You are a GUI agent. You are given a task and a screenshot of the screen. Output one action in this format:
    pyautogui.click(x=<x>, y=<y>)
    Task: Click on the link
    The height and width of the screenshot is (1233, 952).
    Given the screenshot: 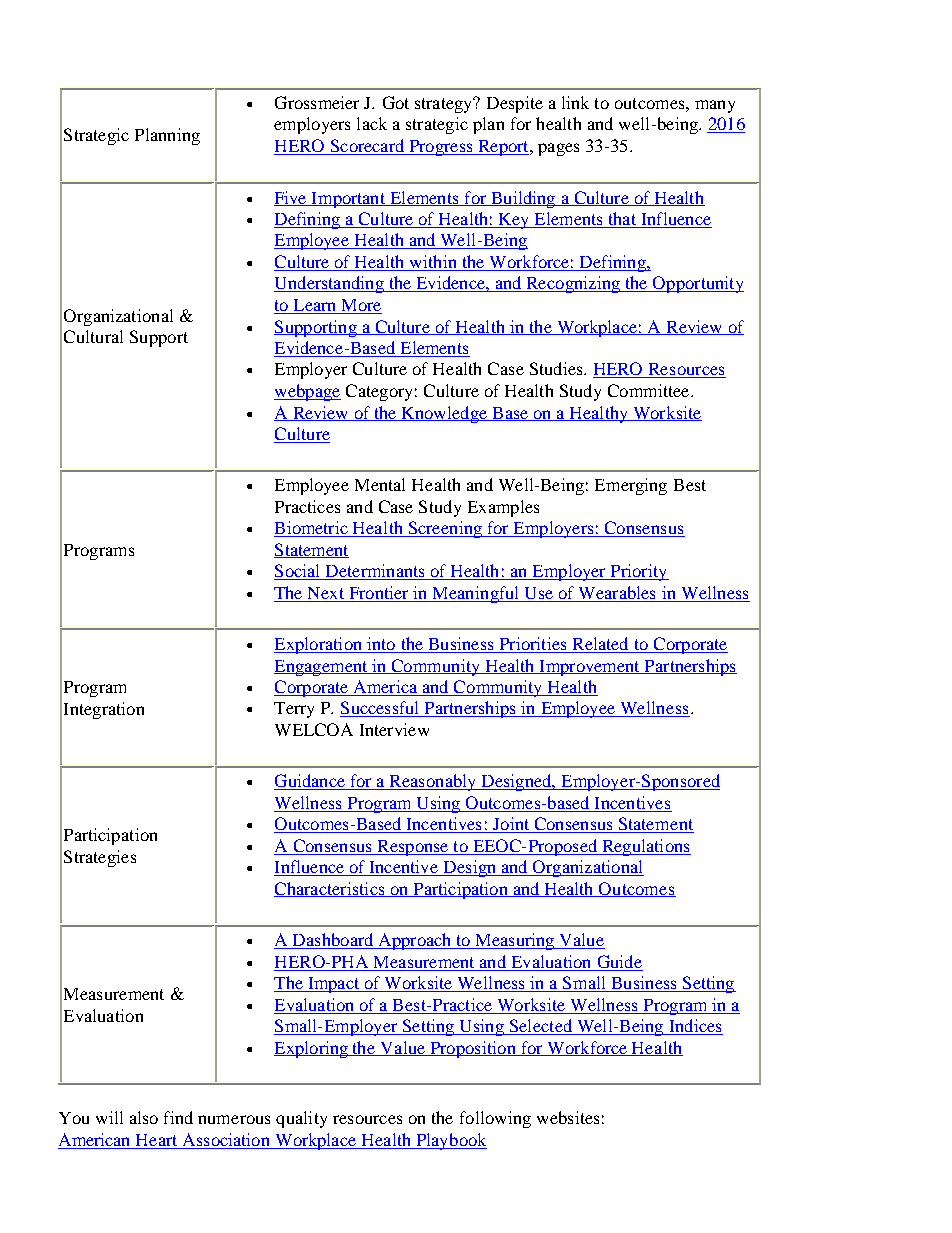 What is the action you would take?
    pyautogui.click(x=575, y=102)
